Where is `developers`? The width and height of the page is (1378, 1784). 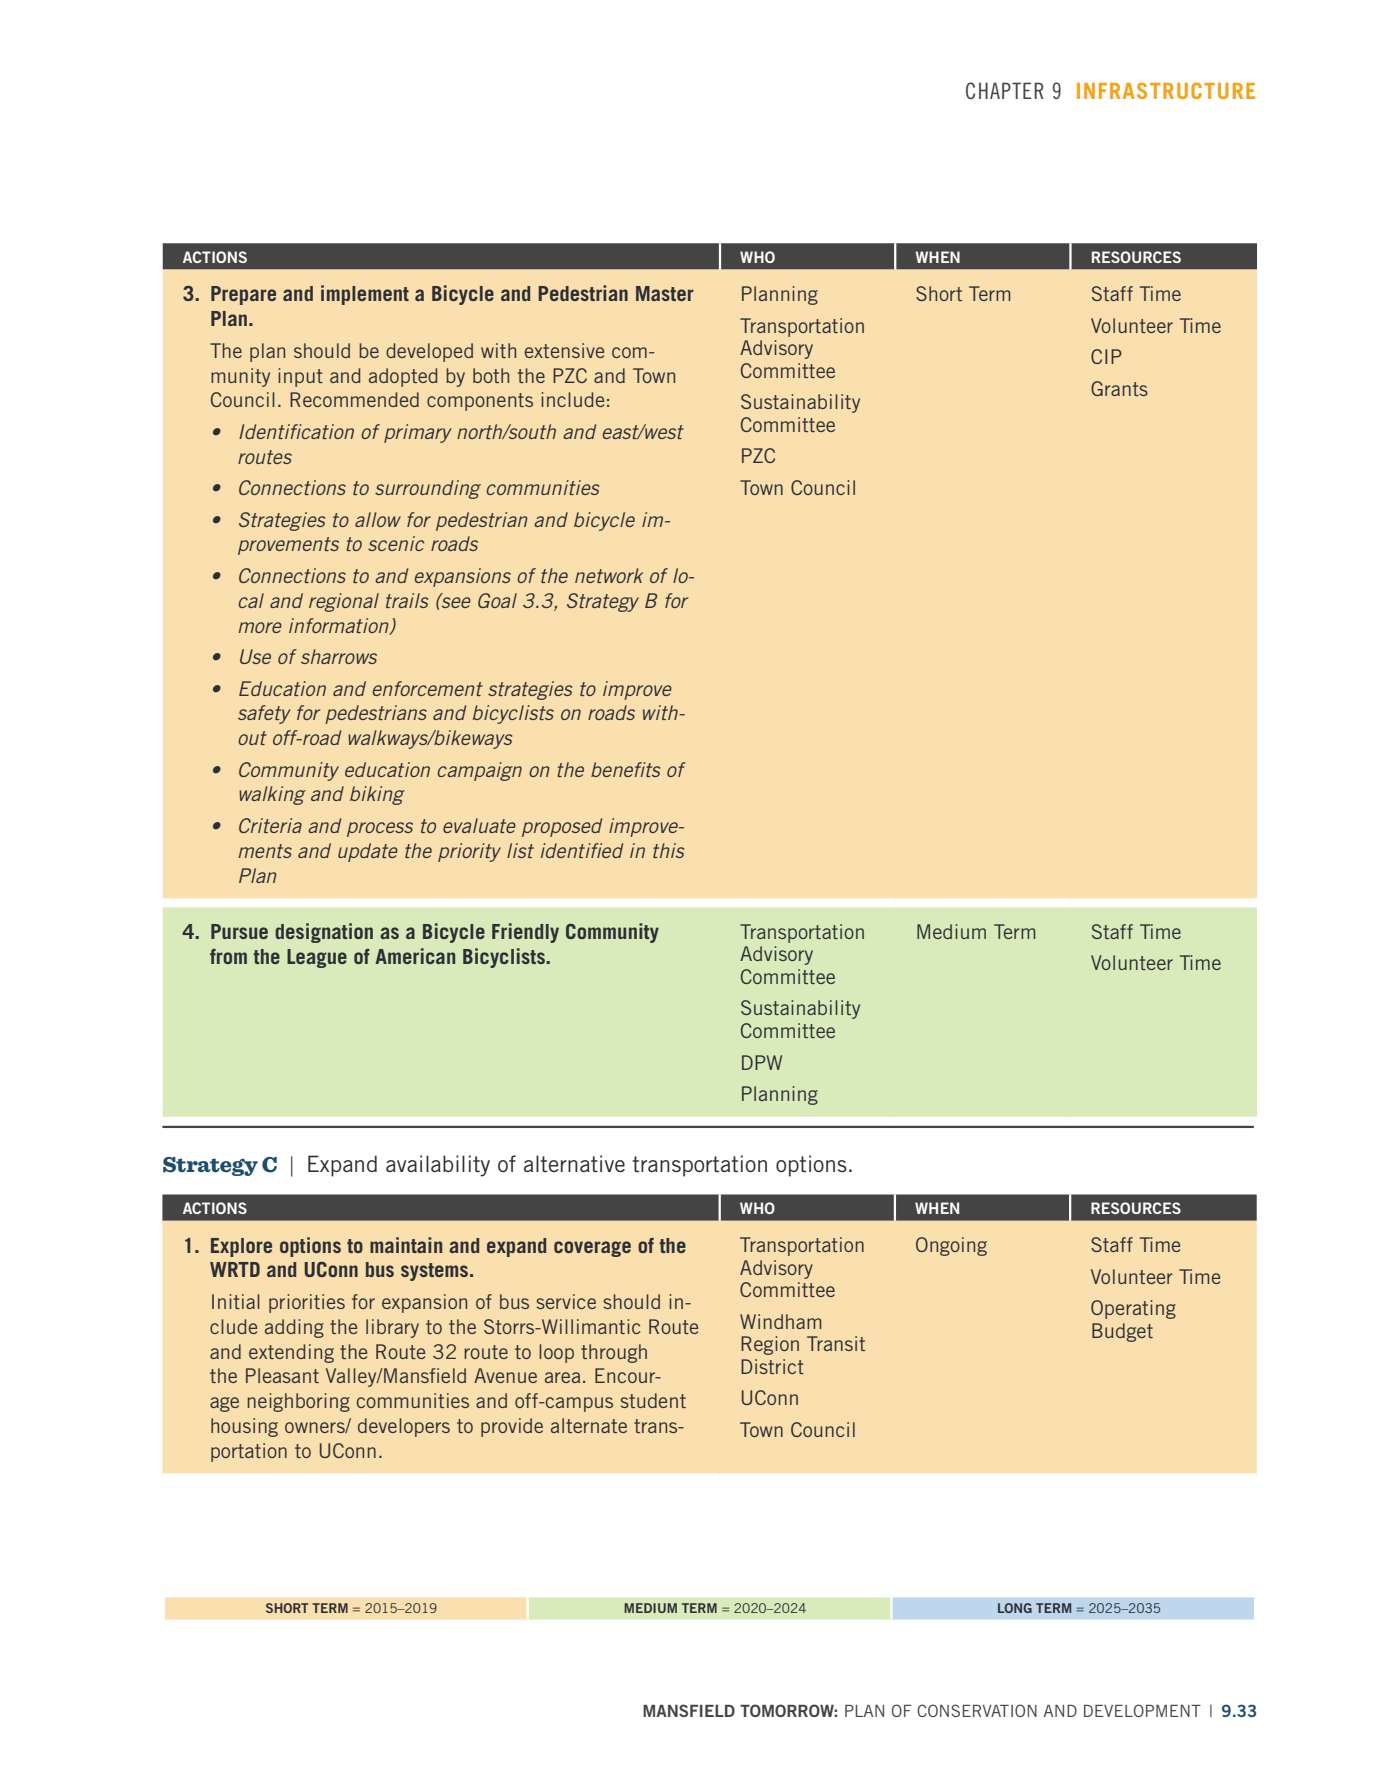 developers is located at coordinates (404, 1427).
